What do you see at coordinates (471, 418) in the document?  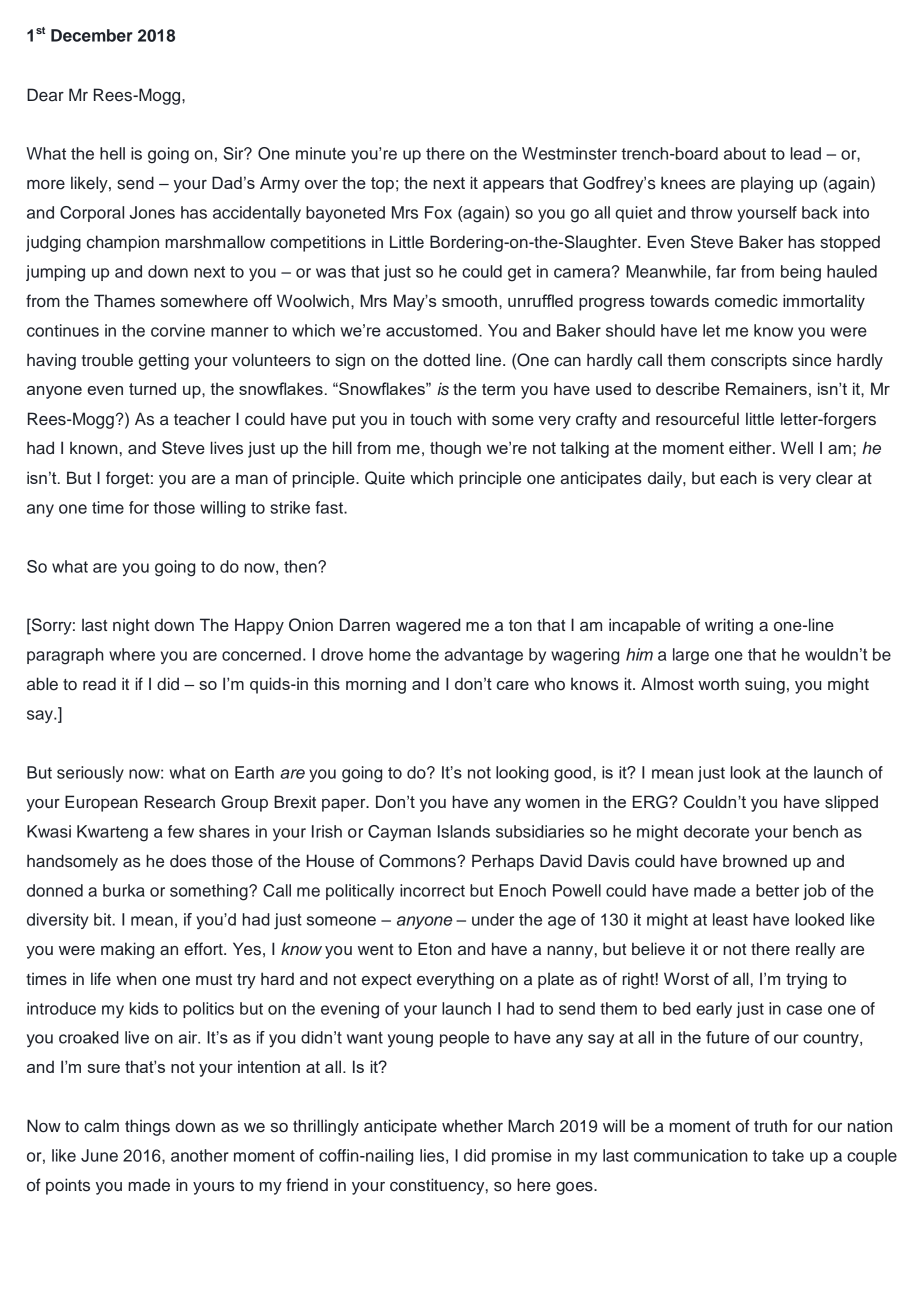 I see `with` at bounding box center [471, 418].
